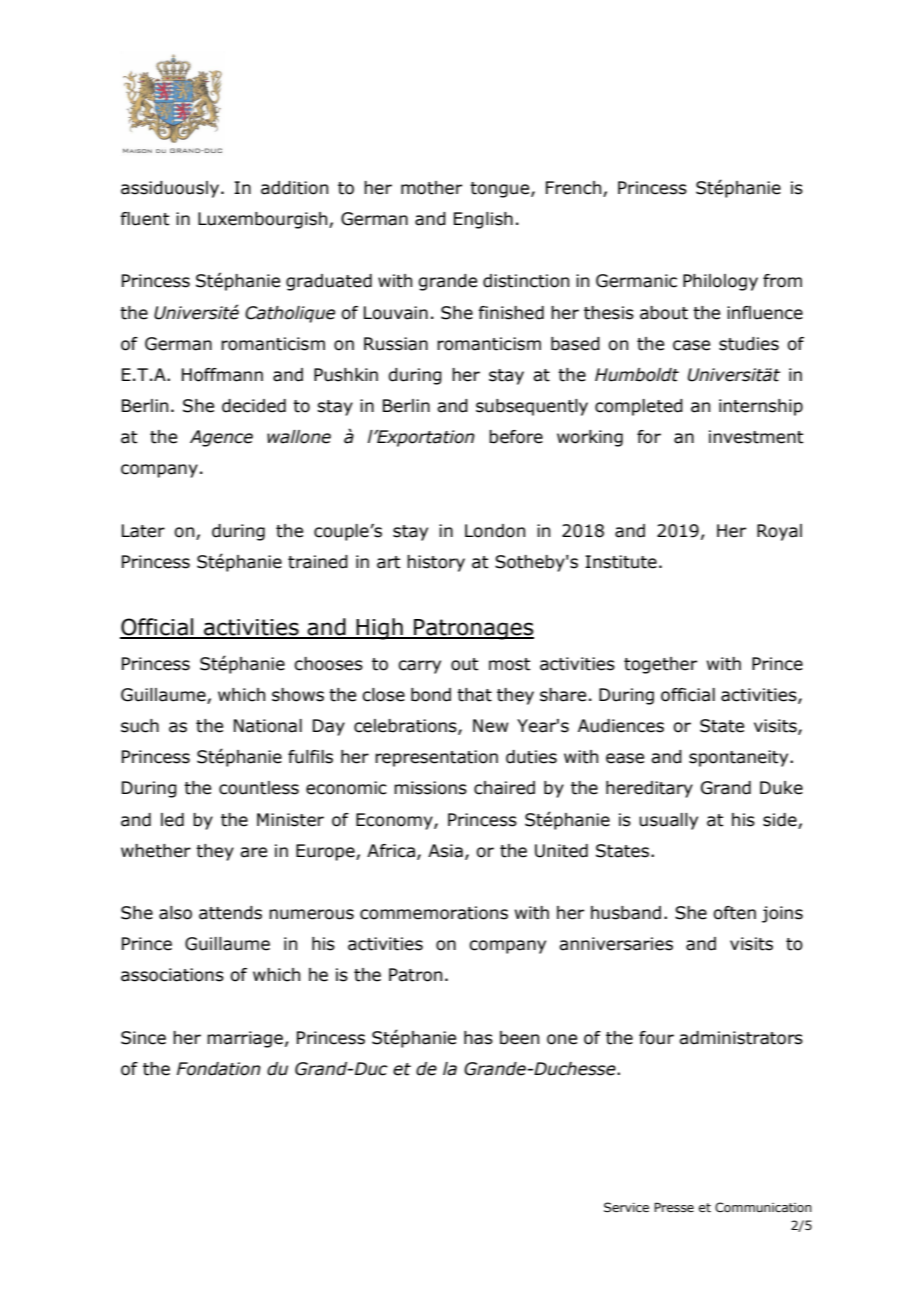 This screenshot has width=924, height=1308. What do you see at coordinates (170, 189) in the screenshot?
I see `assiduously` at bounding box center [170, 189].
